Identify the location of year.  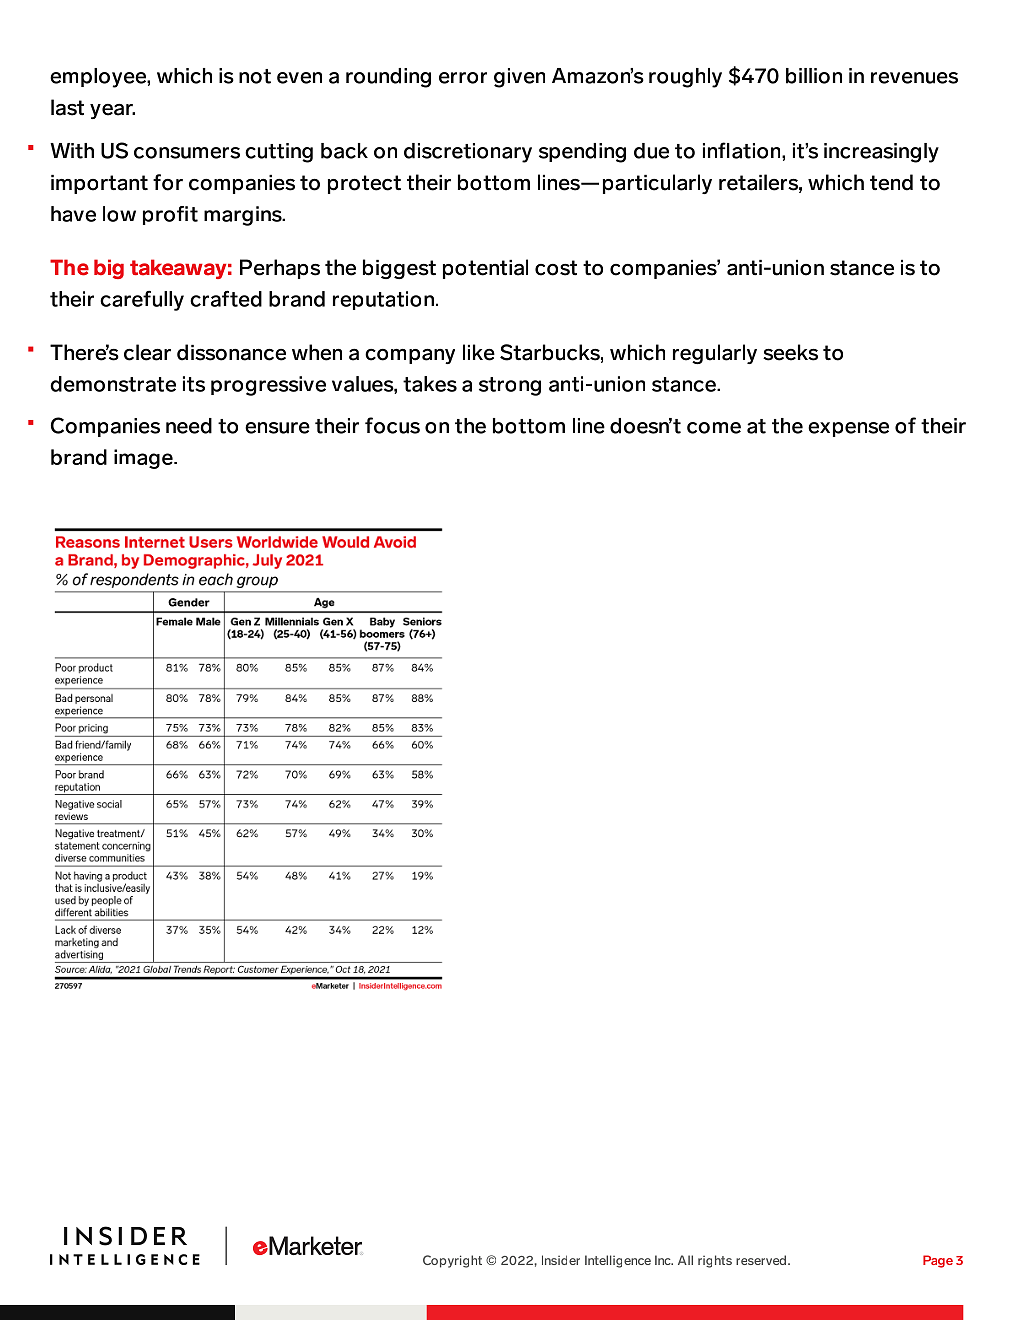
(112, 111).
